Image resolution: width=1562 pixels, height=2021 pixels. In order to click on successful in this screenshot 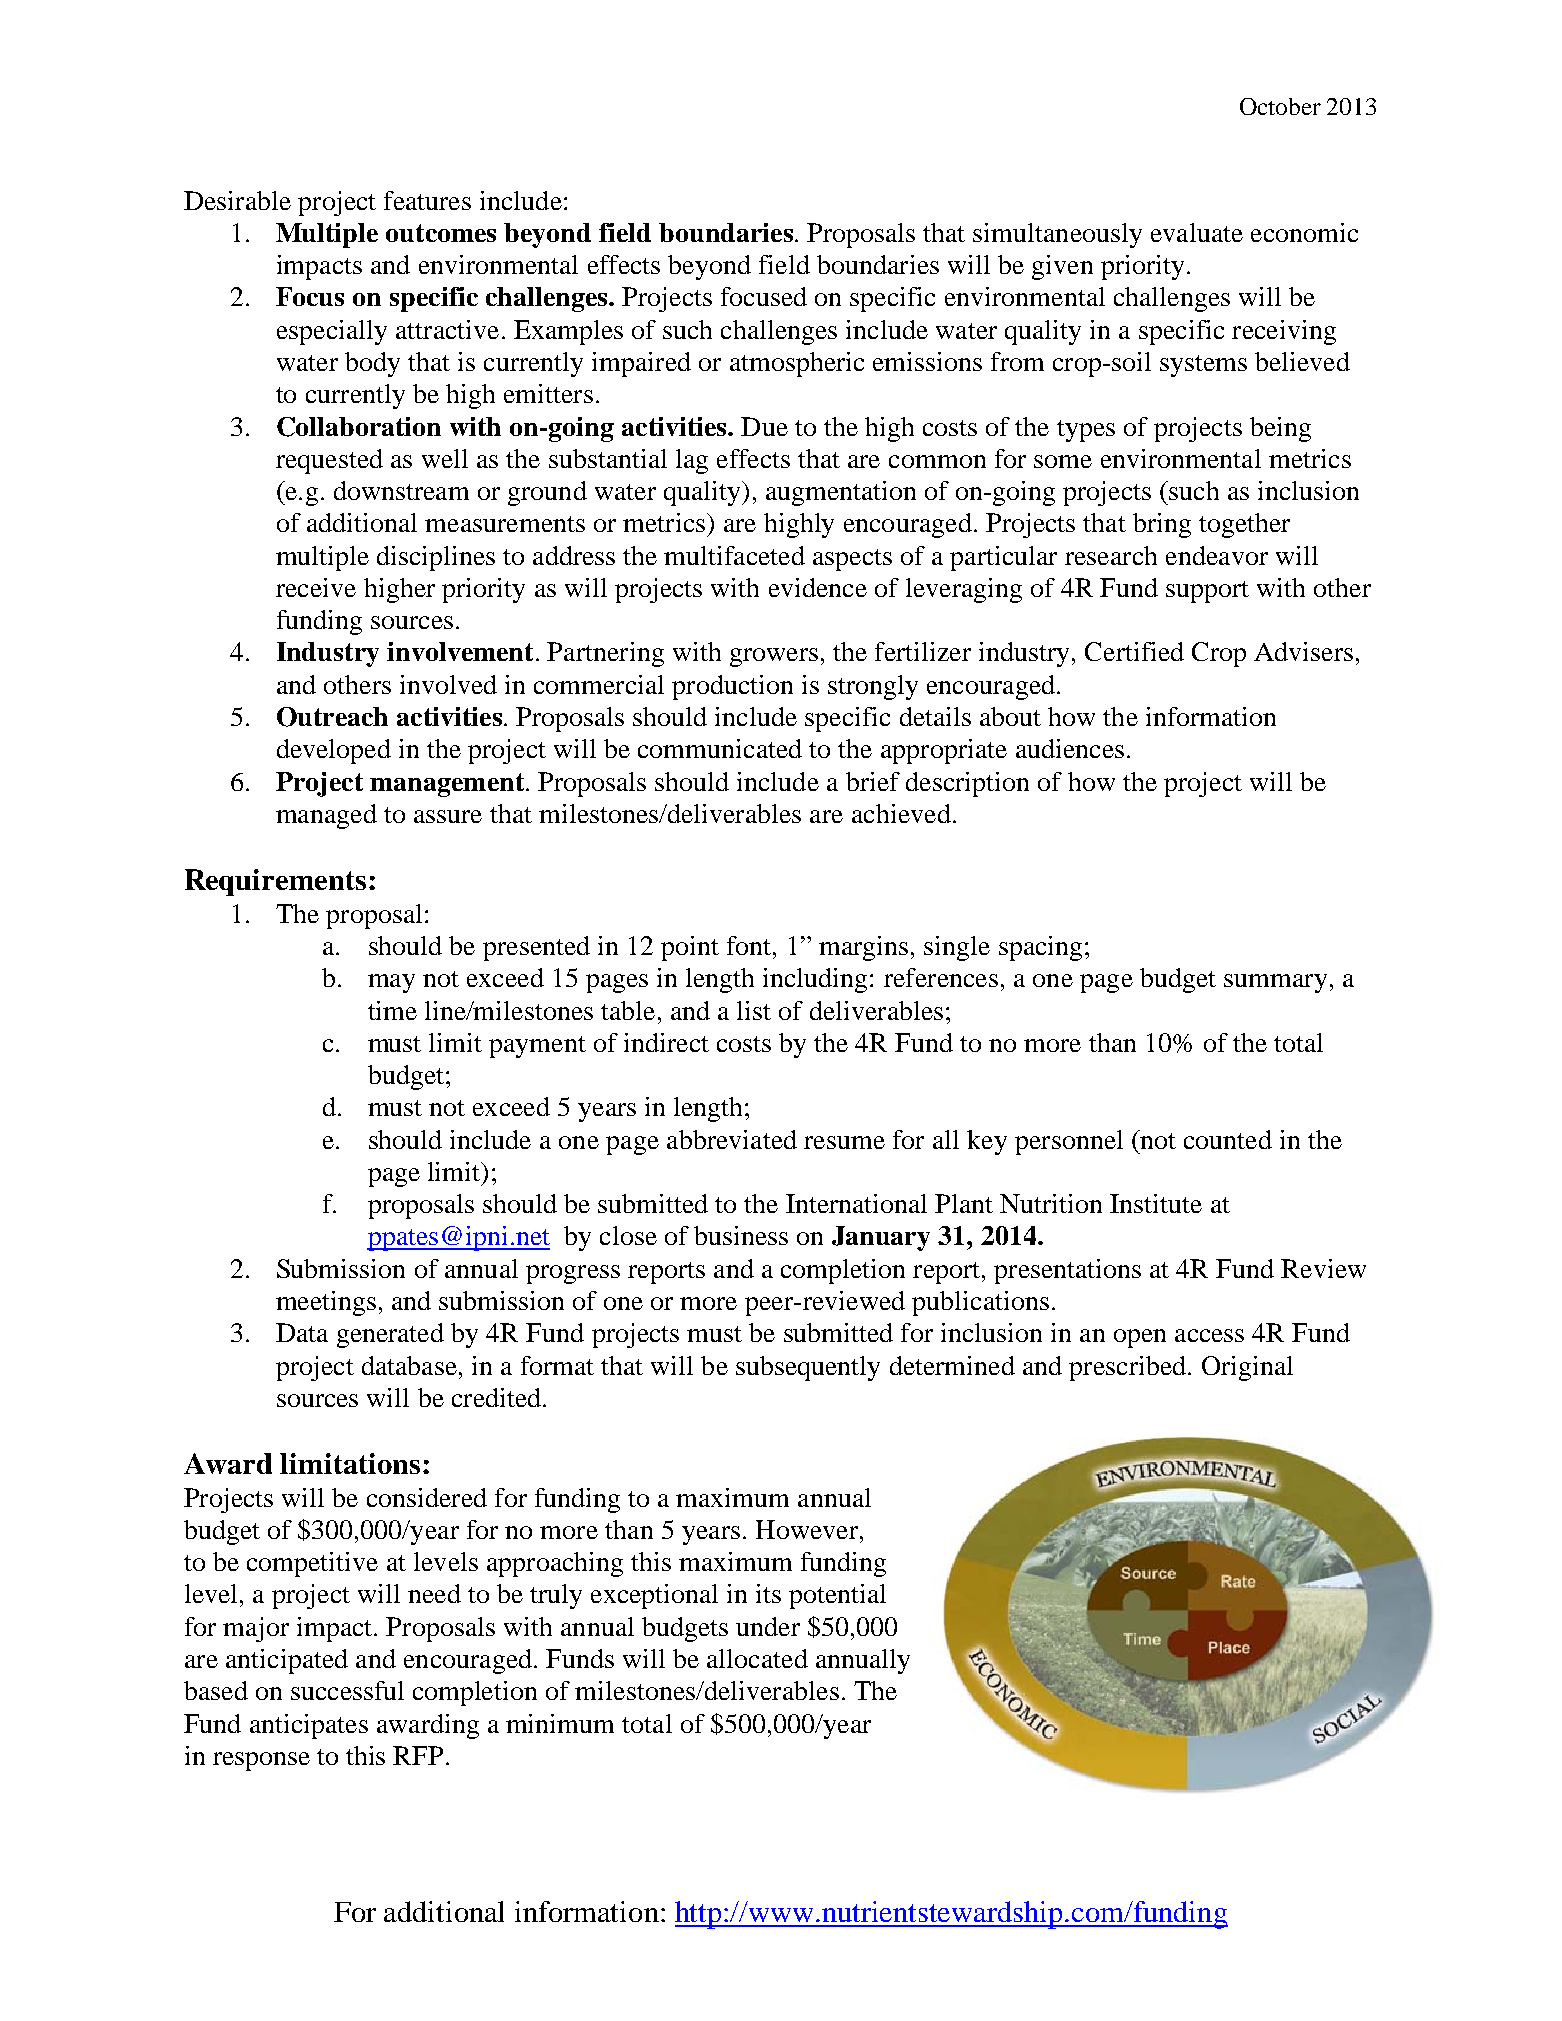, I will do `click(347, 1690)`.
